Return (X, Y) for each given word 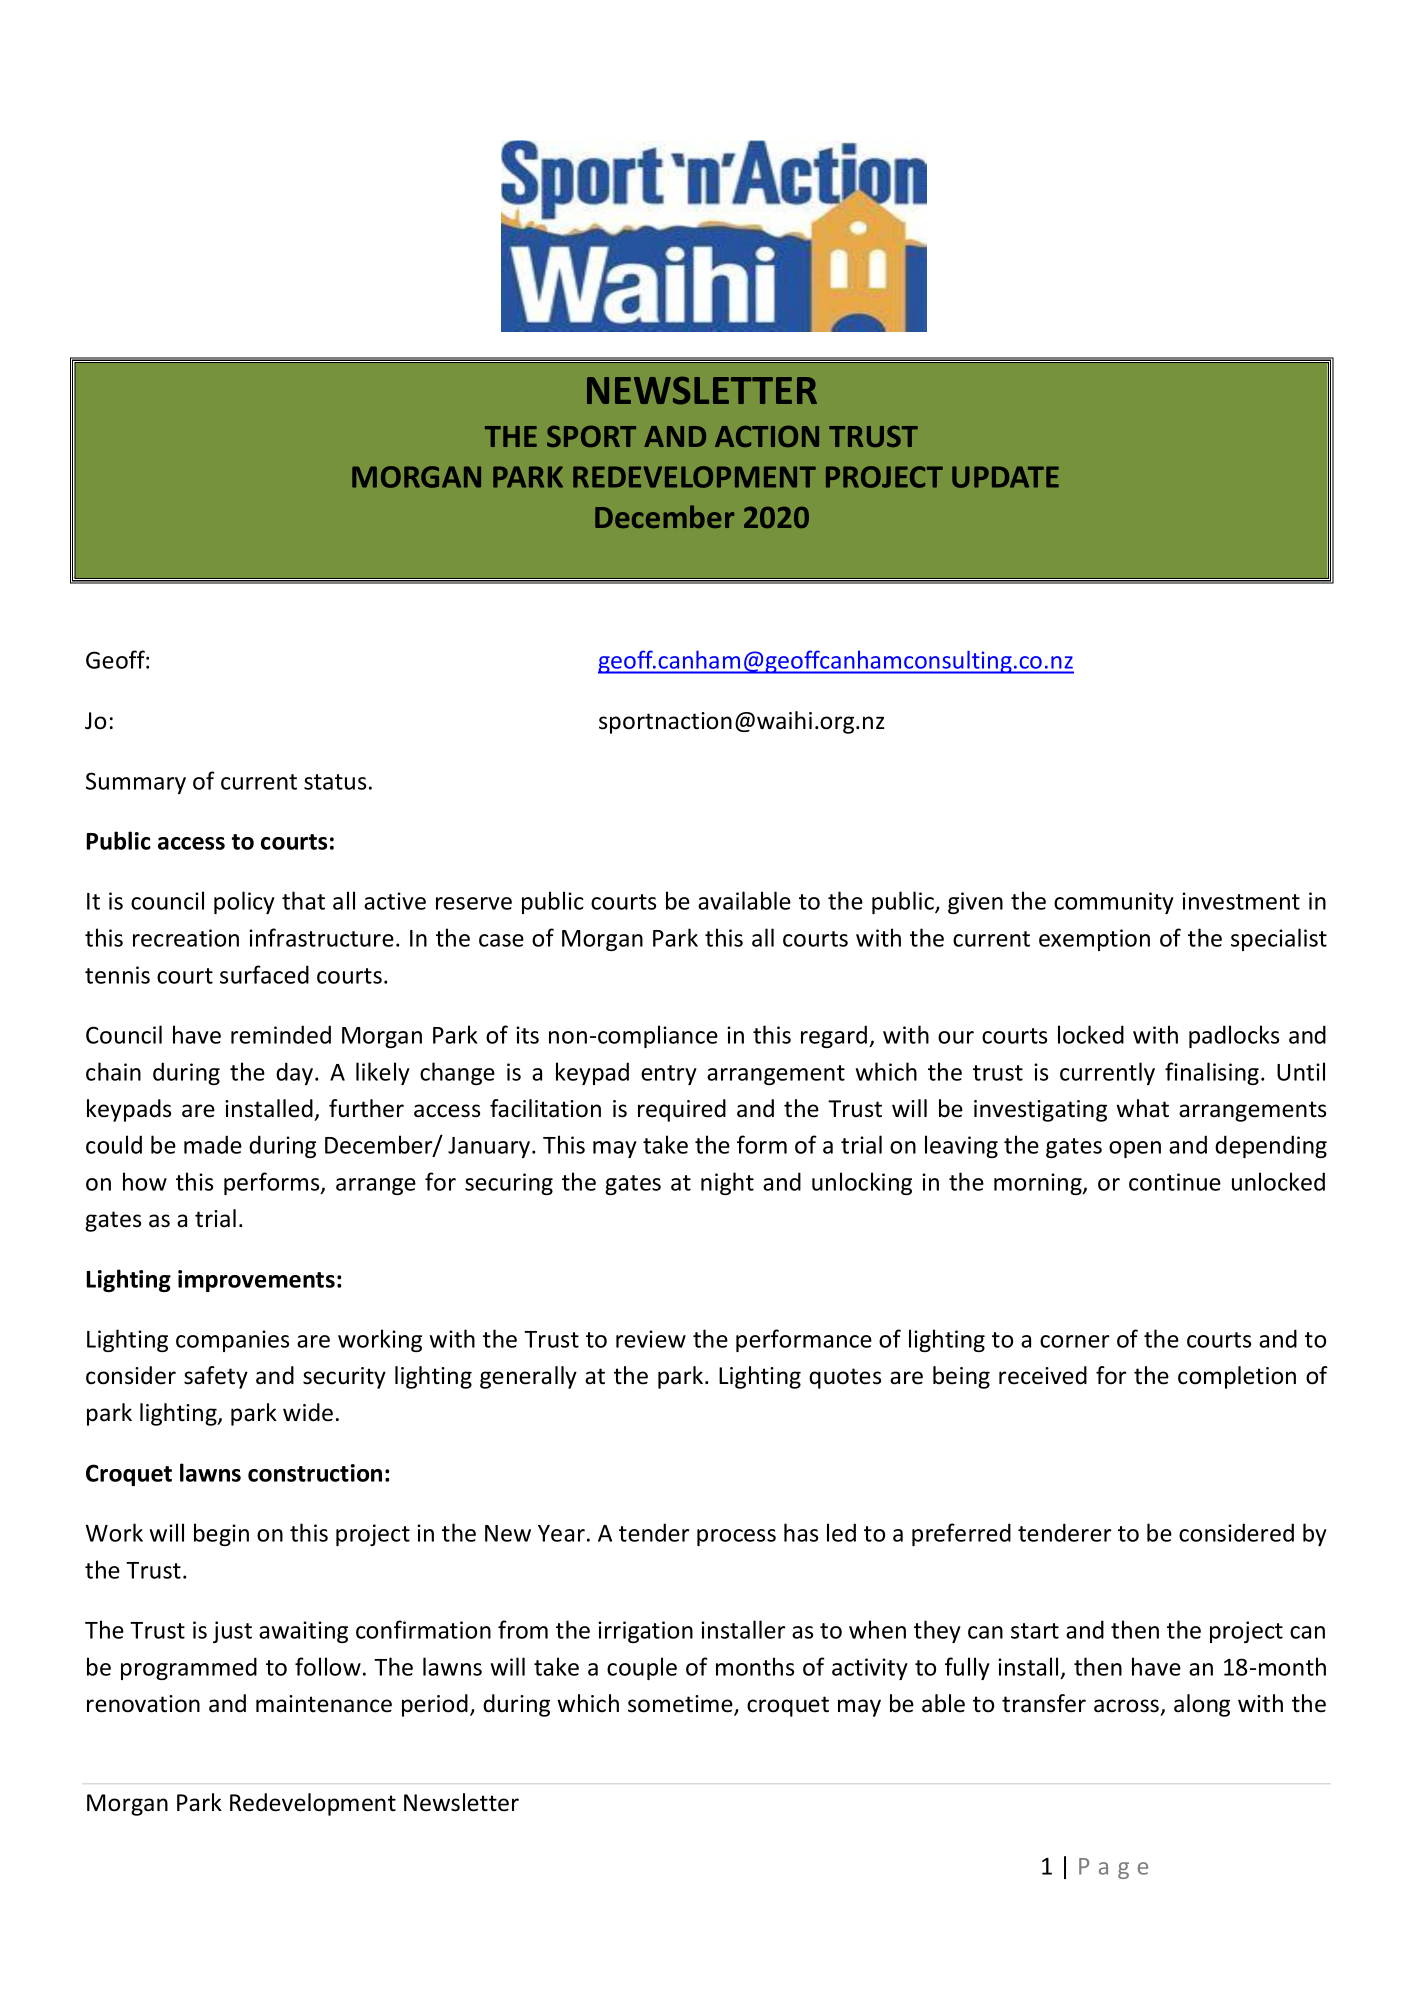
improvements (256, 1281)
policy (244, 902)
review (651, 1339)
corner (1074, 1341)
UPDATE (1005, 477)
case (501, 940)
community (1114, 903)
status (335, 782)
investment (1241, 901)
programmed (189, 1668)
